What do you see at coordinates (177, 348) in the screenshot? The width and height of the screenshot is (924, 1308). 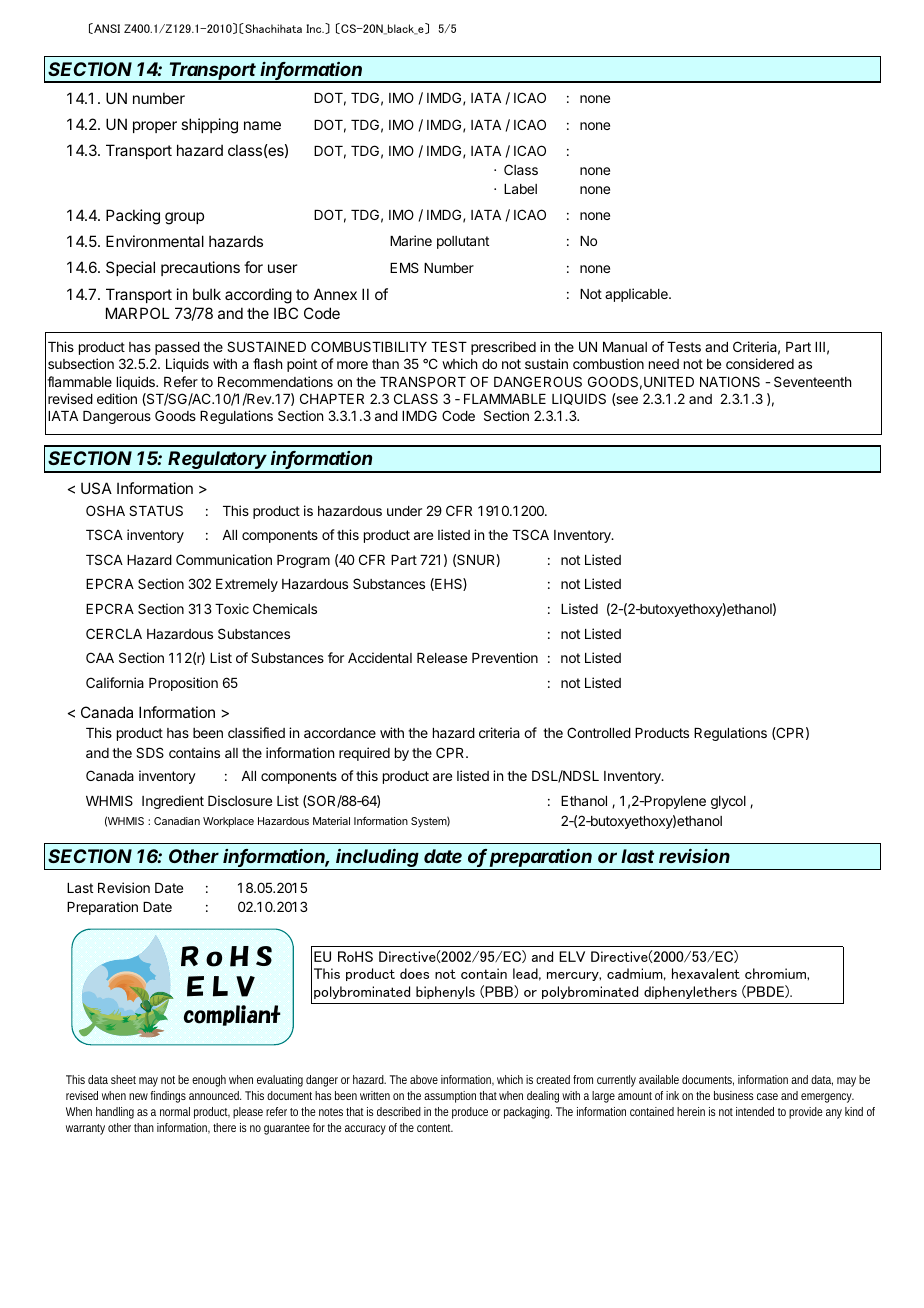 I see `passed` at bounding box center [177, 348].
